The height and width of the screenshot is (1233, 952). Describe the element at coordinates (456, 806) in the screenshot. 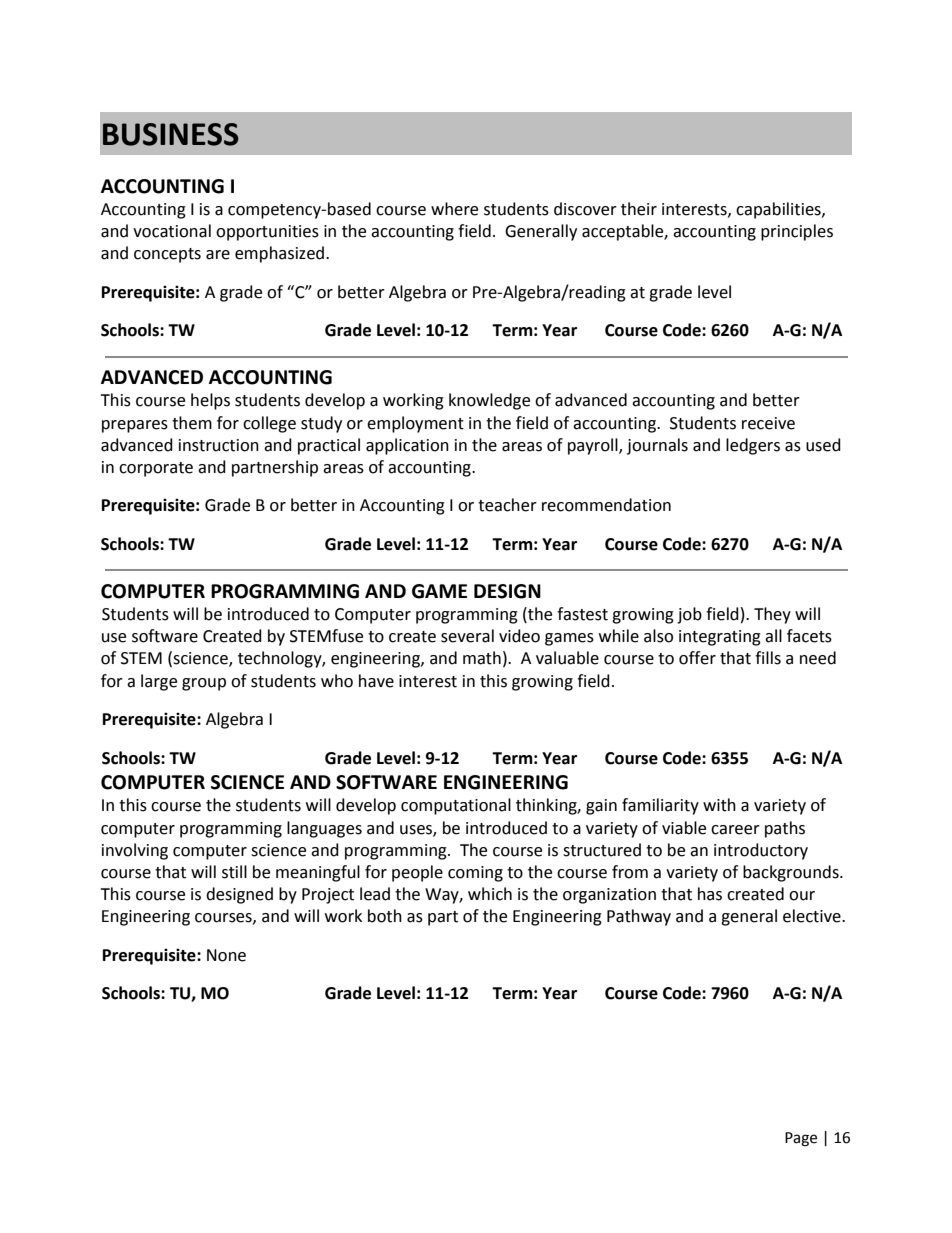

I see `computational` at that location.
